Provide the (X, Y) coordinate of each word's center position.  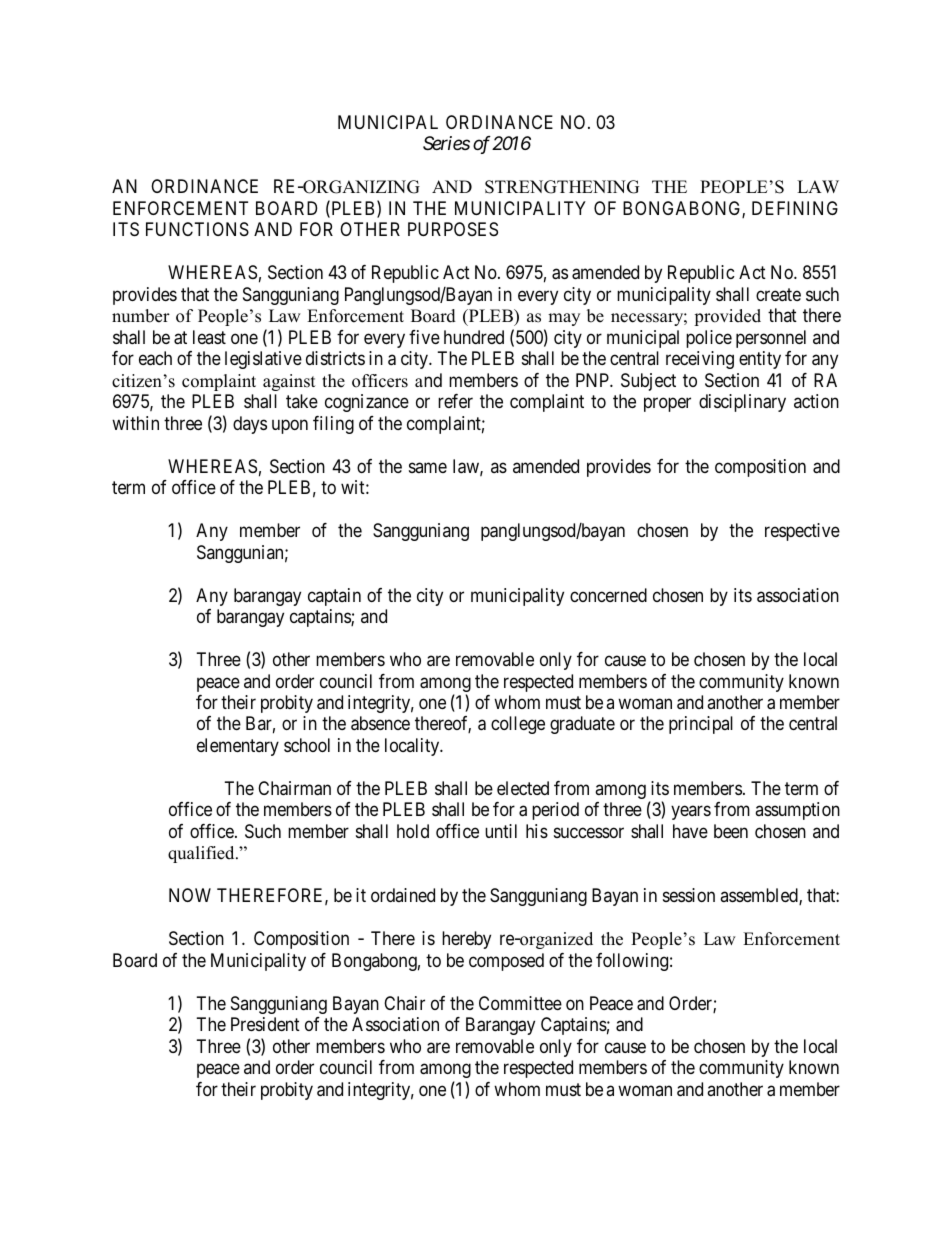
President (265, 1024)
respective (802, 532)
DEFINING (795, 208)
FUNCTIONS (197, 229)
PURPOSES (453, 229)
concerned (608, 595)
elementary (238, 747)
